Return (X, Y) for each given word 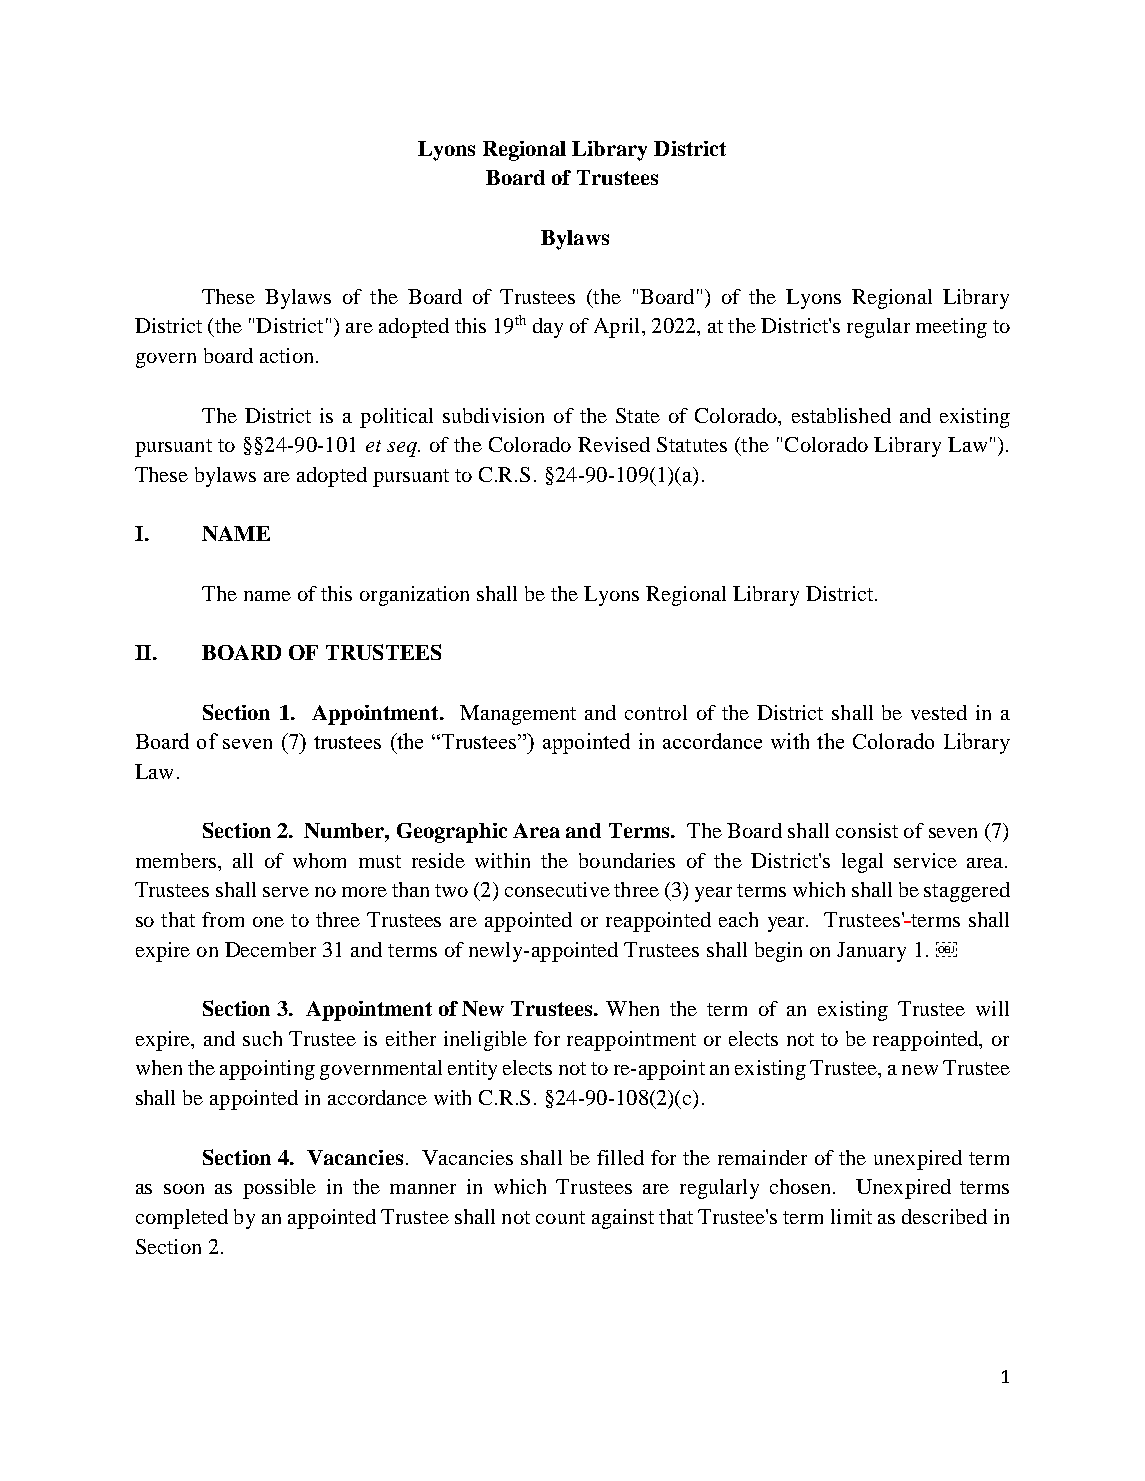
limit (851, 1216)
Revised (614, 444)
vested (939, 712)
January (871, 952)
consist (867, 830)
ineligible (485, 1041)
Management (518, 715)
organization (414, 596)
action (286, 355)
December (270, 949)
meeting (951, 328)
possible (279, 1189)
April (616, 328)
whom (319, 860)
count (560, 1217)
